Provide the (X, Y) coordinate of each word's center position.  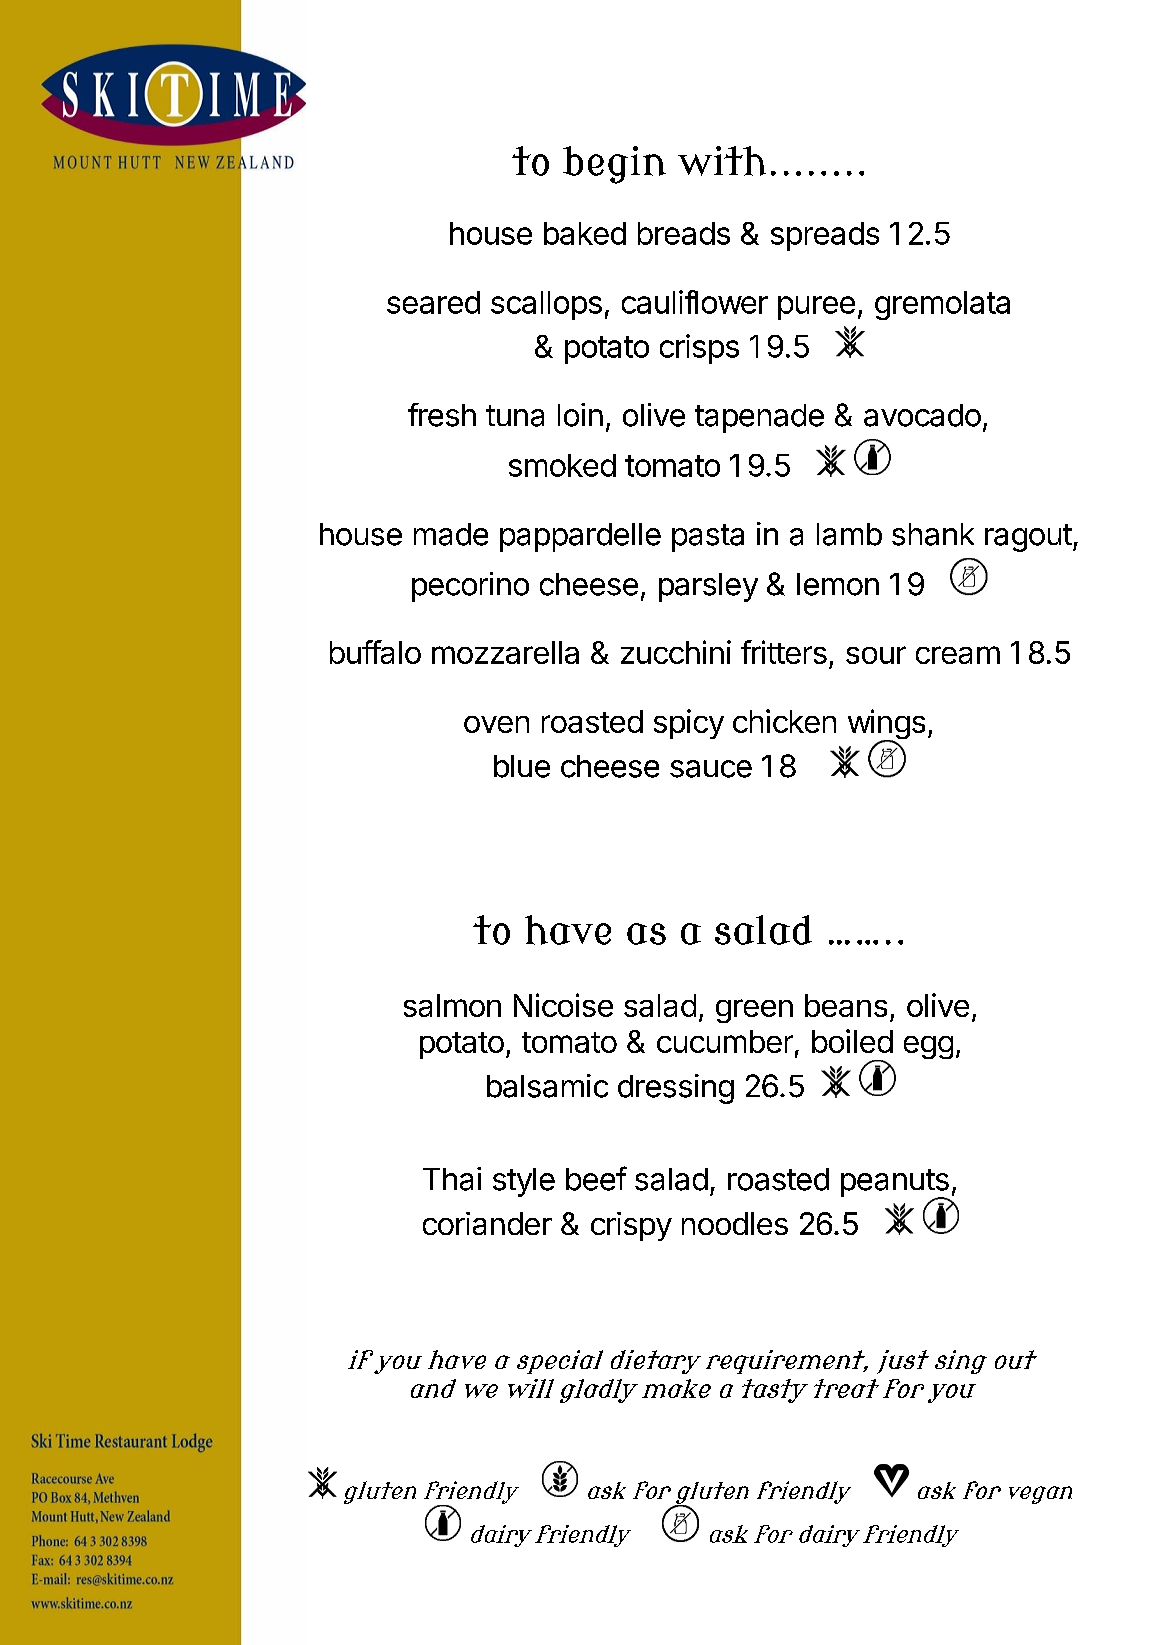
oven (496, 724)
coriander (487, 1223)
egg (928, 1047)
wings (886, 725)
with (722, 161)
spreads (825, 236)
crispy (631, 1226)
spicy (689, 724)
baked (585, 233)
